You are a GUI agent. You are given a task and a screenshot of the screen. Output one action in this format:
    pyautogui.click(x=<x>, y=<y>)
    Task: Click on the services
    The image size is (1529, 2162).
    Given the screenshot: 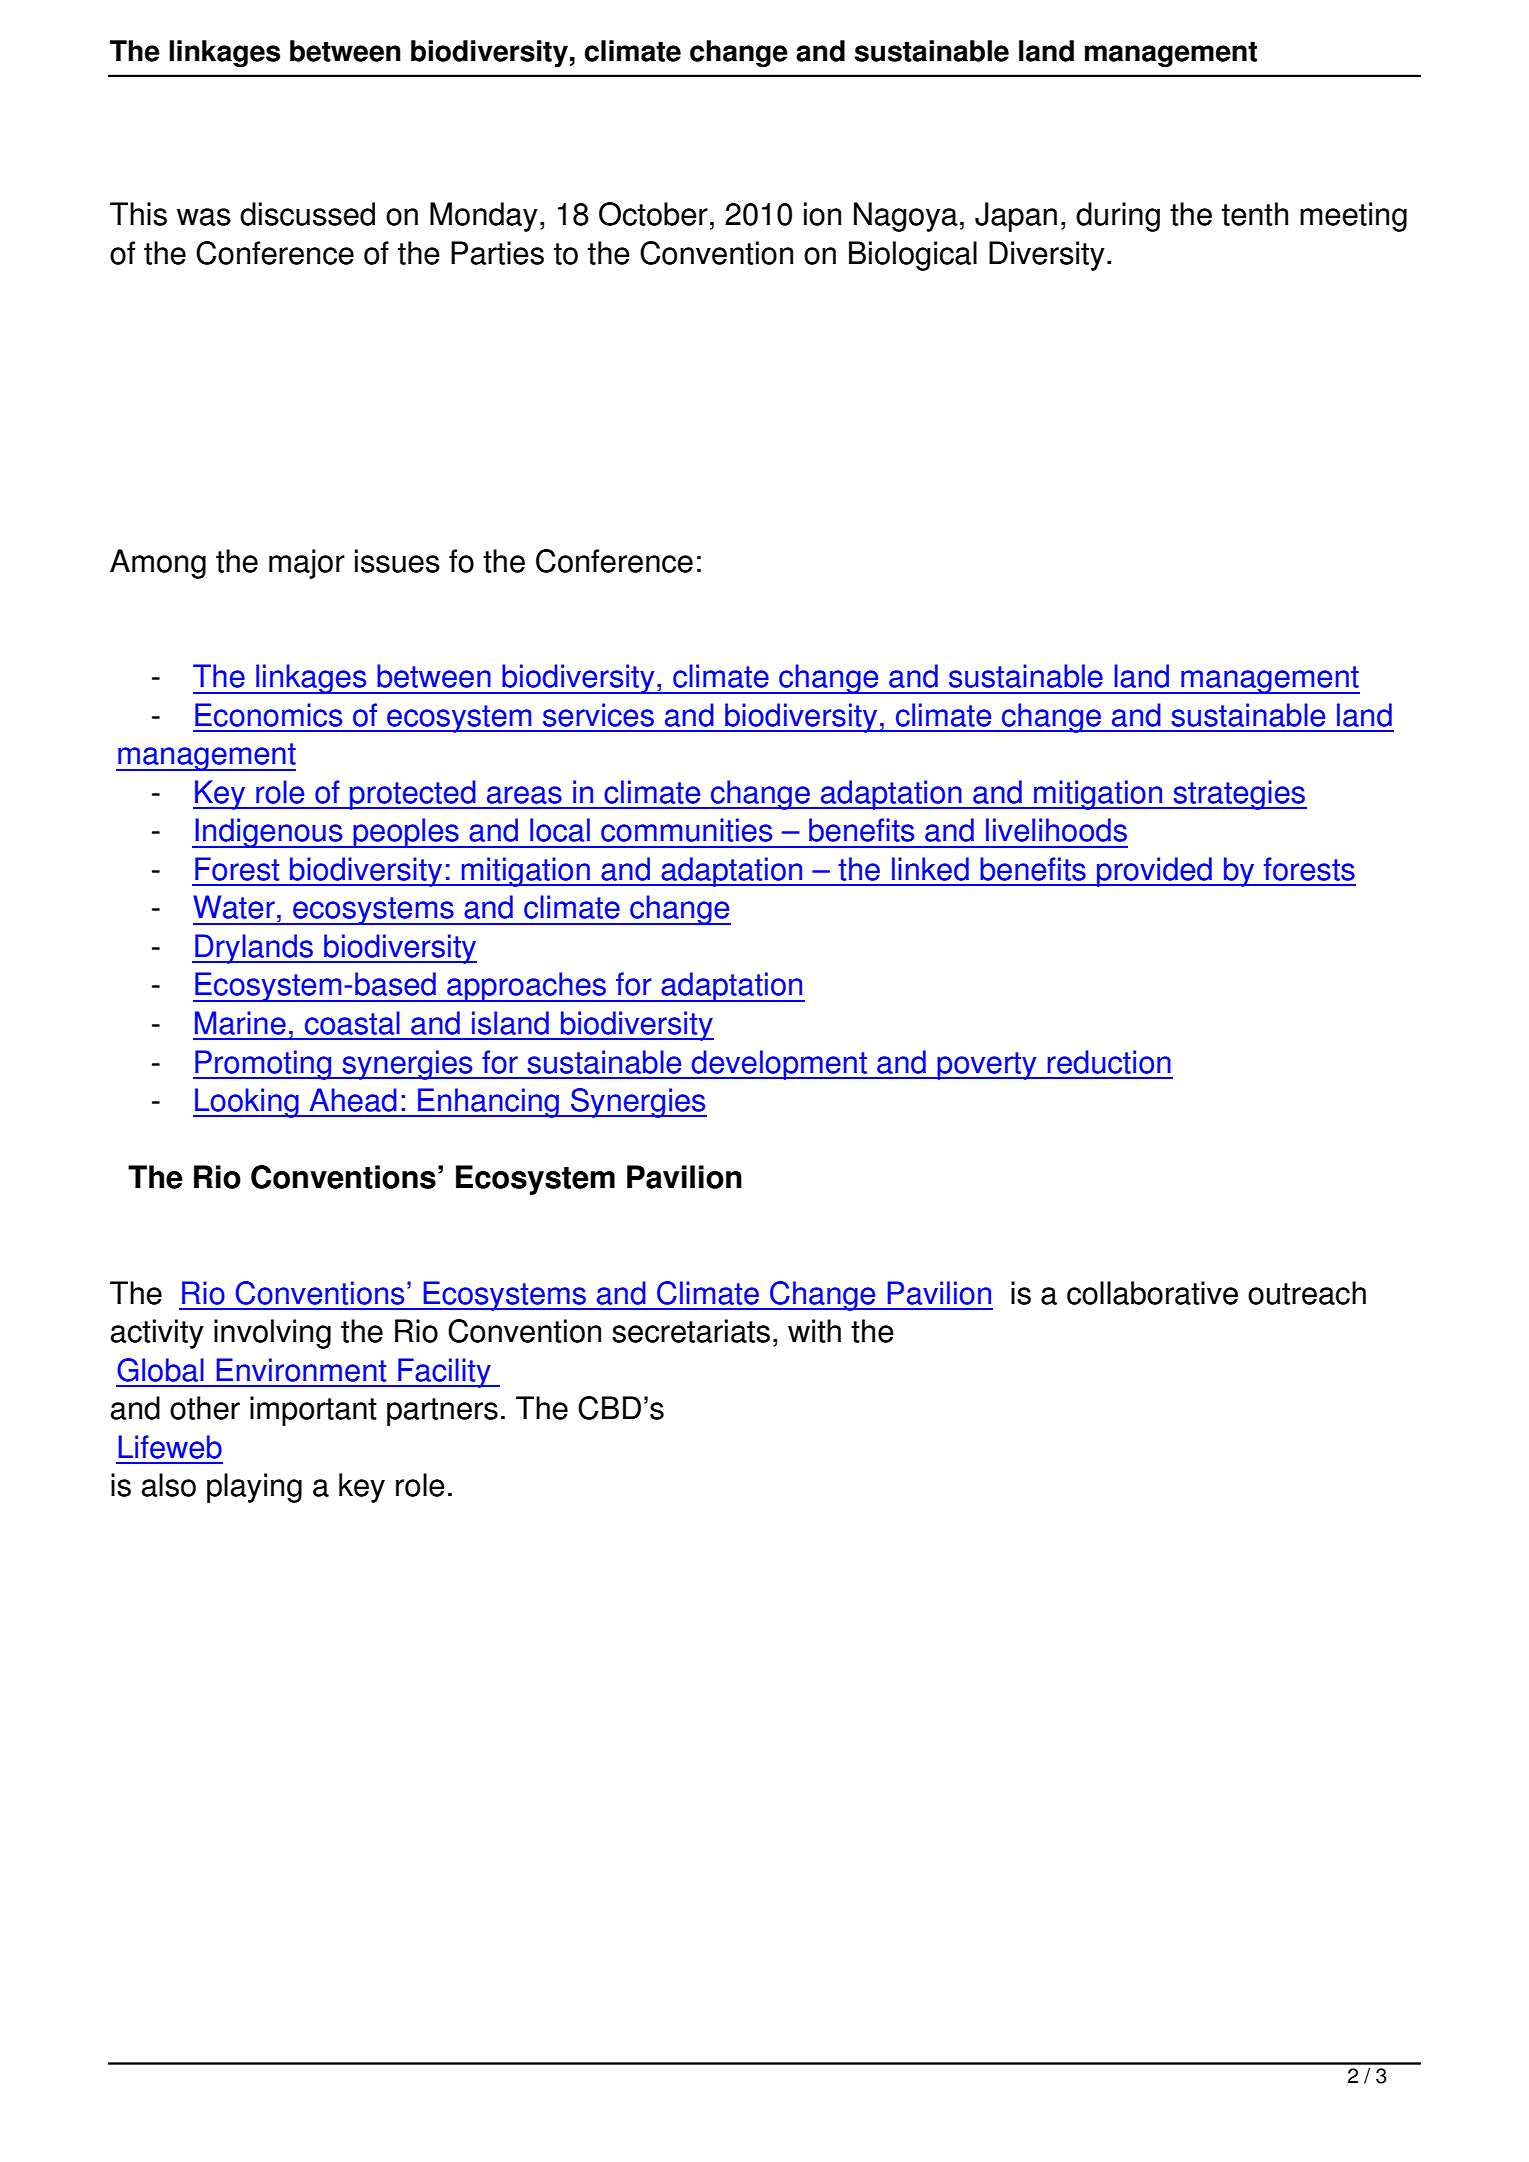 What is the action you would take?
    pyautogui.click(x=598, y=715)
